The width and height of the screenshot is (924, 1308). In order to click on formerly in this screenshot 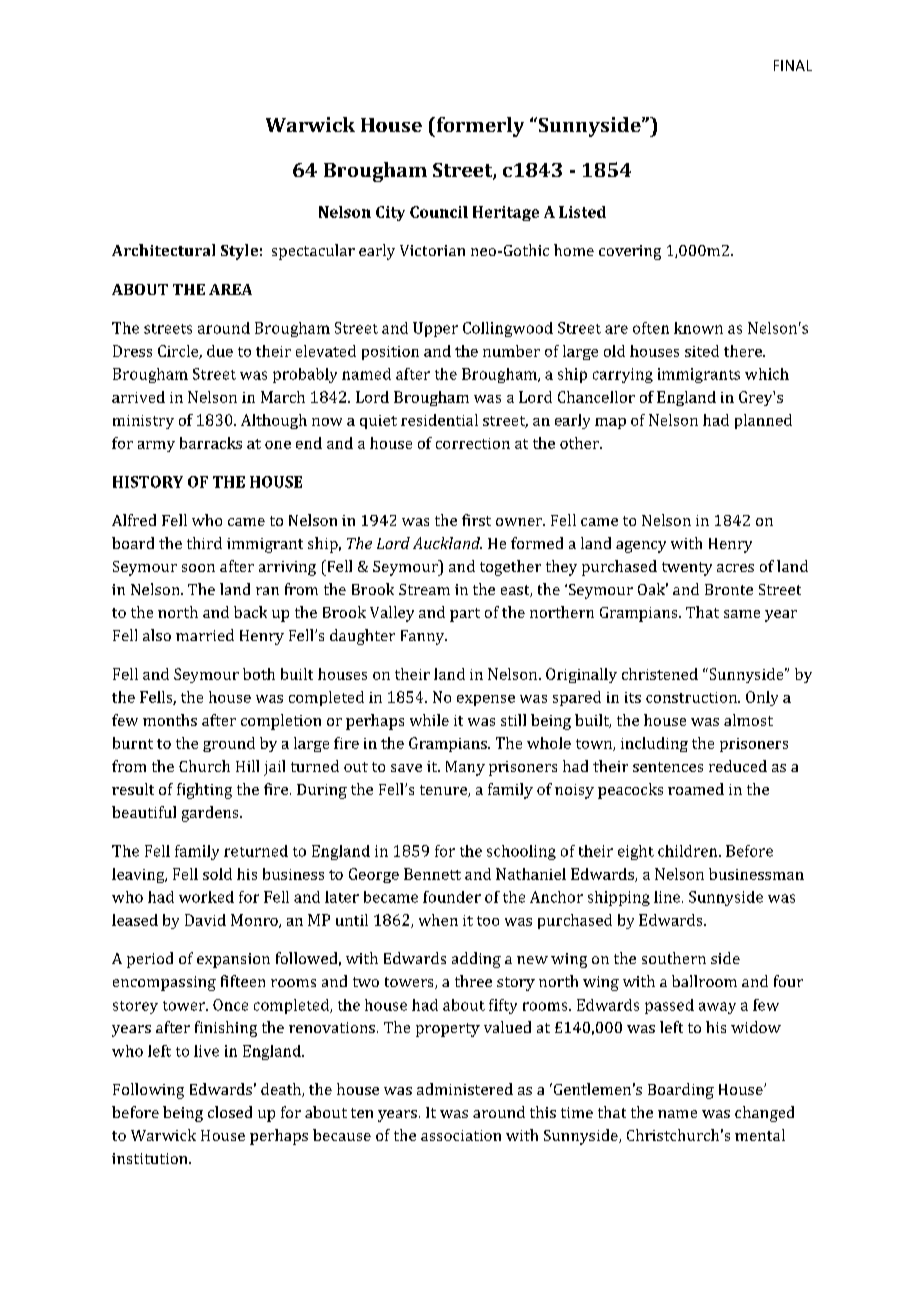, I will do `click(479, 127)`.
